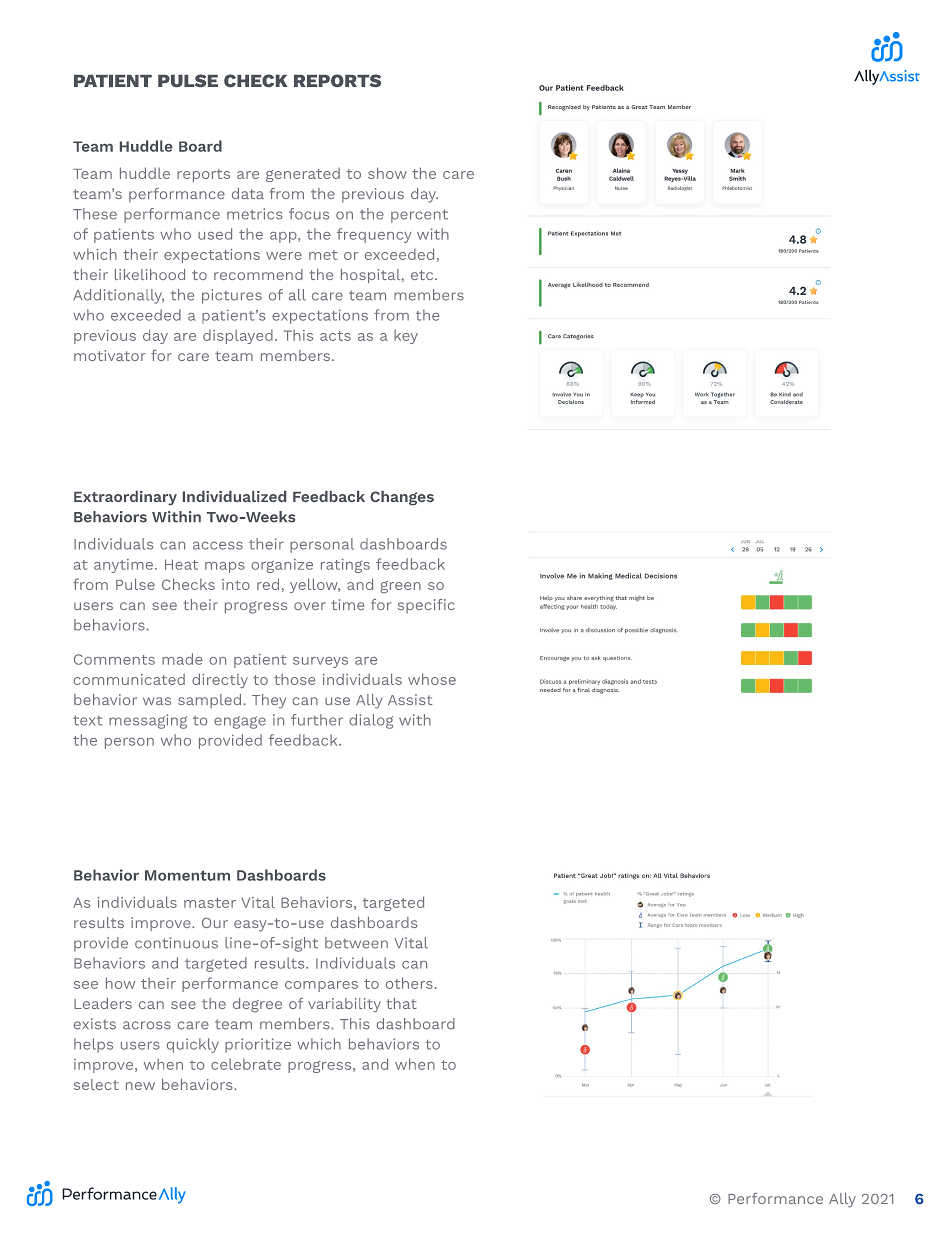 This image has height=1233, width=952. I want to click on that, so click(401, 1003).
